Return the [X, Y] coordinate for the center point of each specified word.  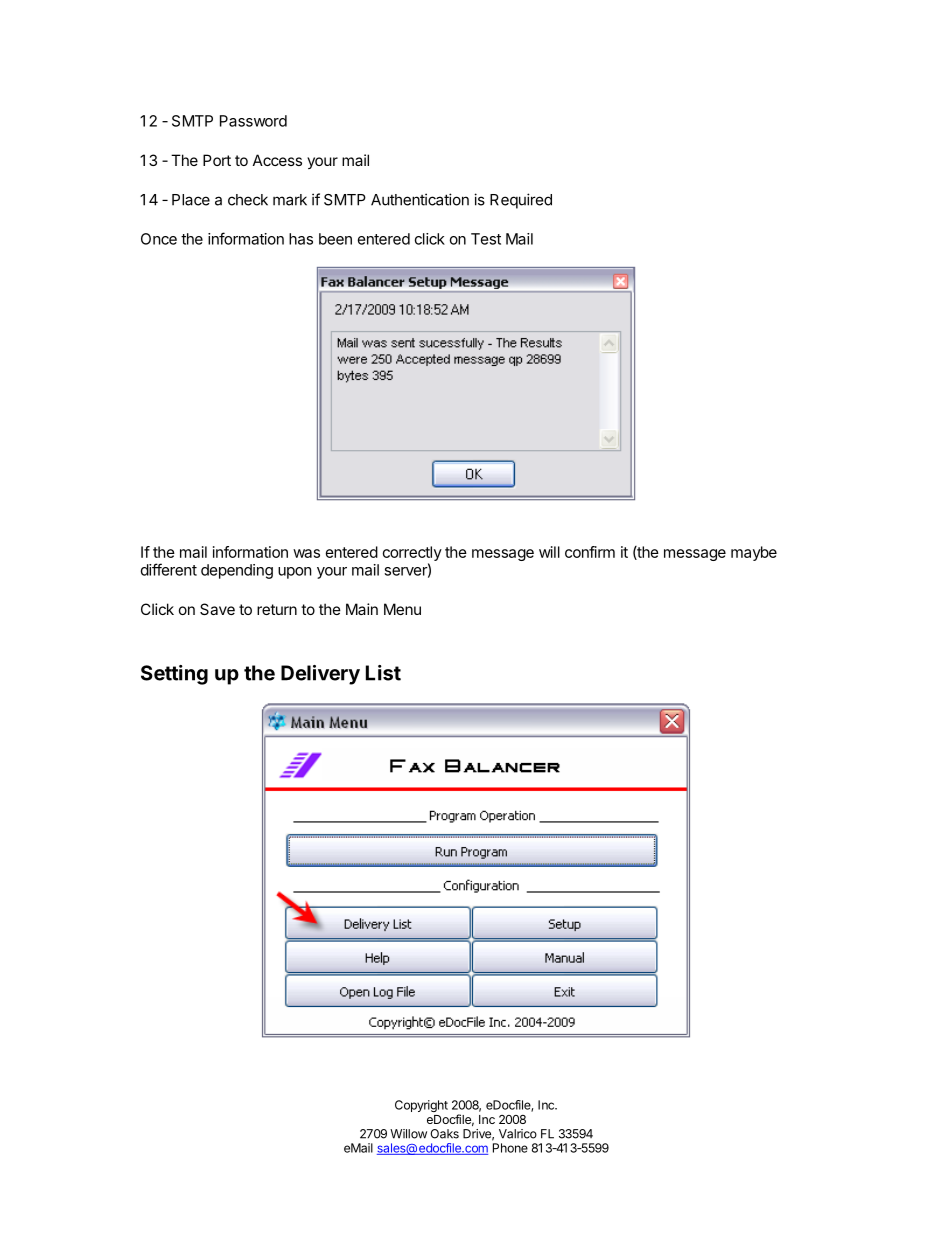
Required [521, 201]
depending [237, 571]
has [301, 239]
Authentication [420, 199]
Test [486, 239]
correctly [412, 553]
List [383, 673]
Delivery [320, 675]
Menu [402, 609]
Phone [510, 1148]
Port [217, 160]
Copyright [421, 1106]
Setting [174, 675]
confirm [590, 552]
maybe [754, 553]
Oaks [444, 1134]
